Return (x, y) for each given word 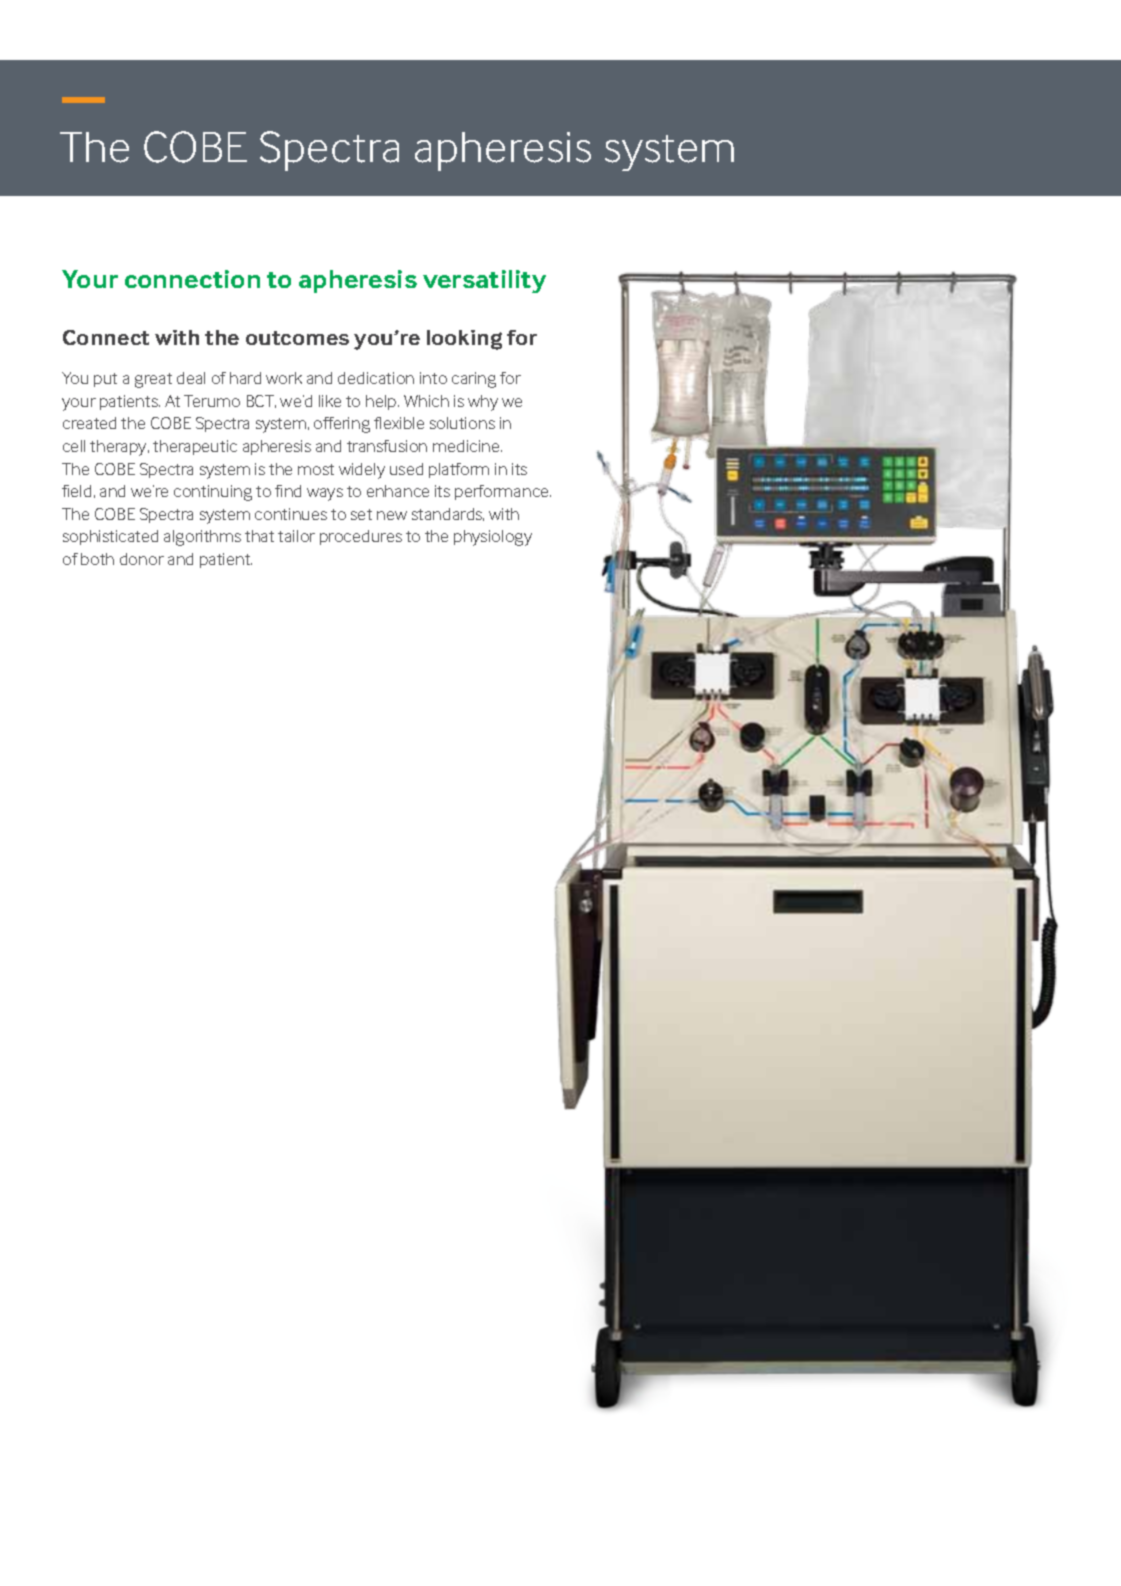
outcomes (297, 338)
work (284, 378)
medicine (467, 446)
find (288, 491)
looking (464, 340)
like (330, 401)
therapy (119, 448)
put (105, 380)
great (153, 380)
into (433, 378)
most (316, 469)
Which (426, 401)
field (76, 491)
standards (448, 514)
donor (142, 559)
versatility (484, 281)
